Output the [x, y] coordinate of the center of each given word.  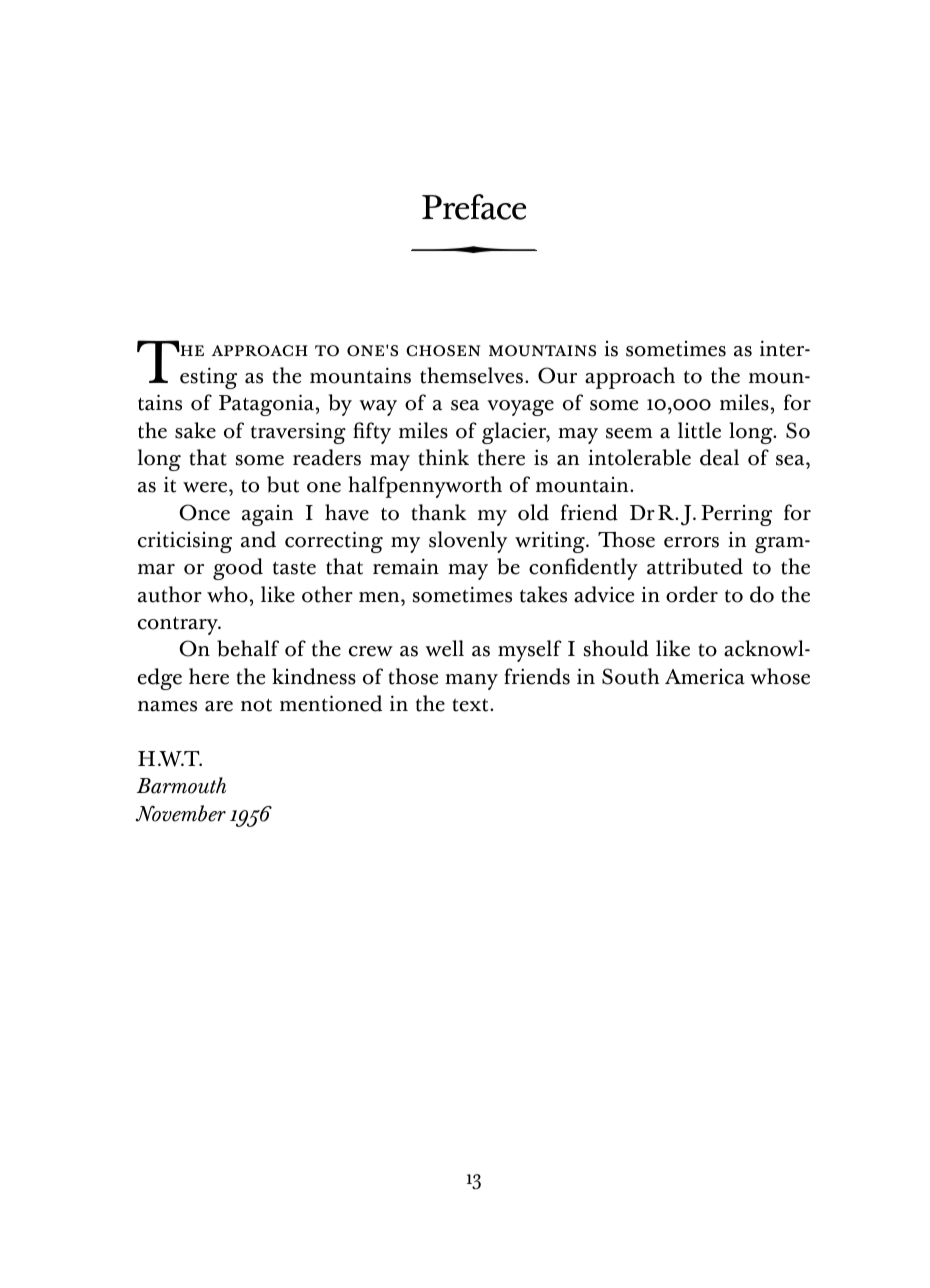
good [238, 569]
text [472, 705]
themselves [471, 375]
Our [557, 375]
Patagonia [266, 405]
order [692, 594]
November [181, 813]
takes [543, 594]
